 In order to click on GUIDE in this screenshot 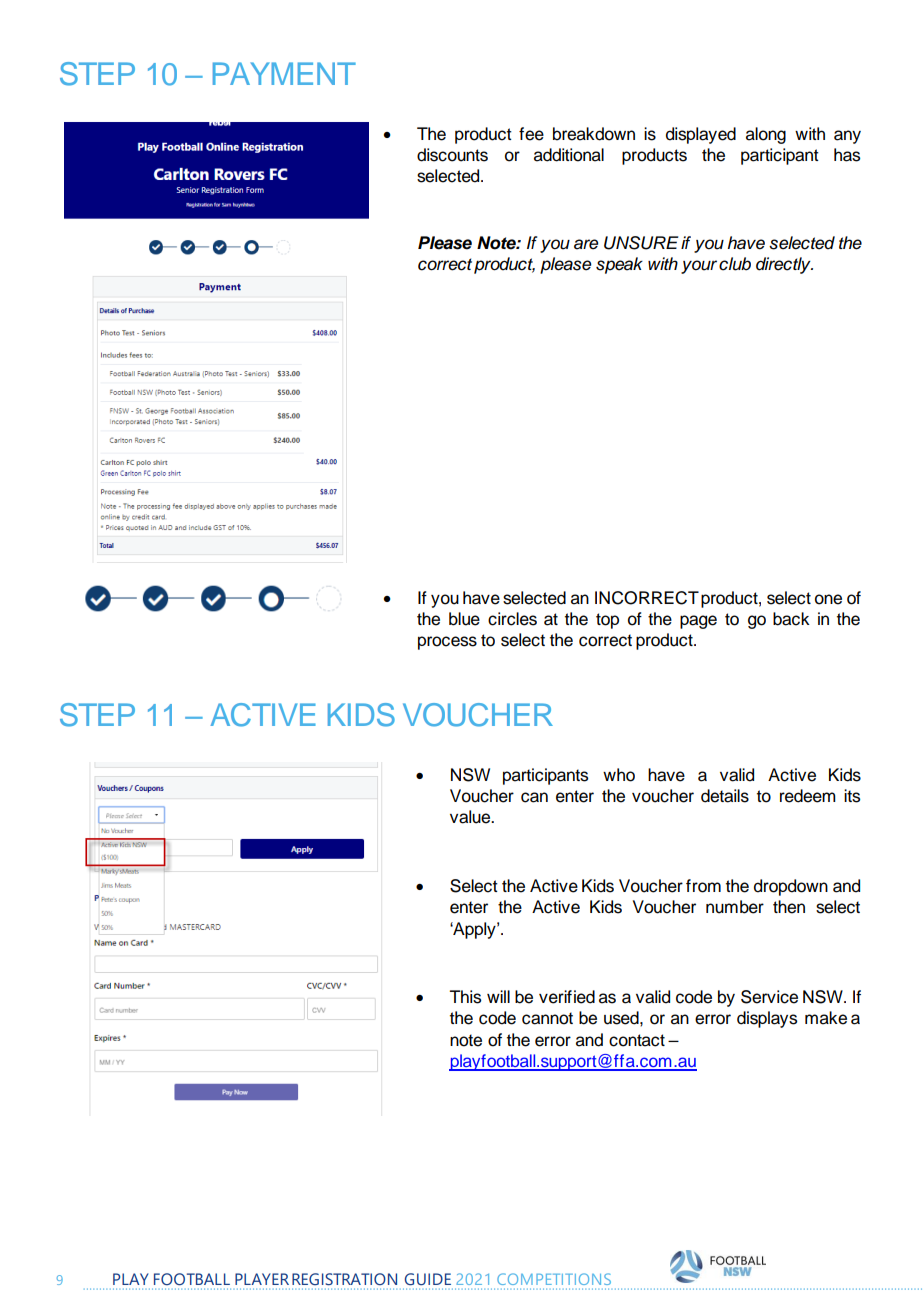, I will do `click(428, 1279)`.
